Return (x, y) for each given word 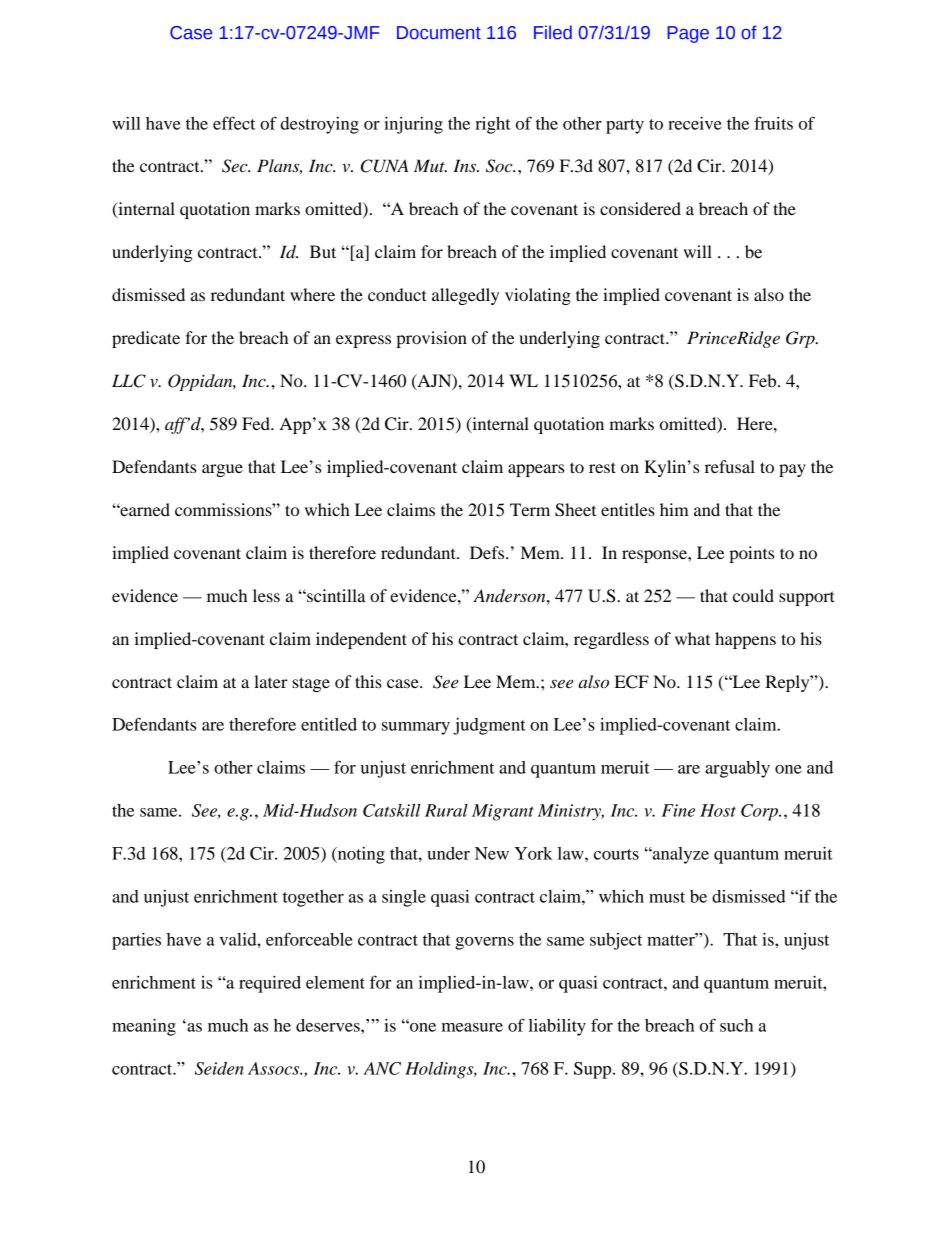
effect (234, 123)
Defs (488, 552)
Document (439, 33)
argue (222, 470)
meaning (144, 1027)
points (751, 554)
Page (688, 34)
